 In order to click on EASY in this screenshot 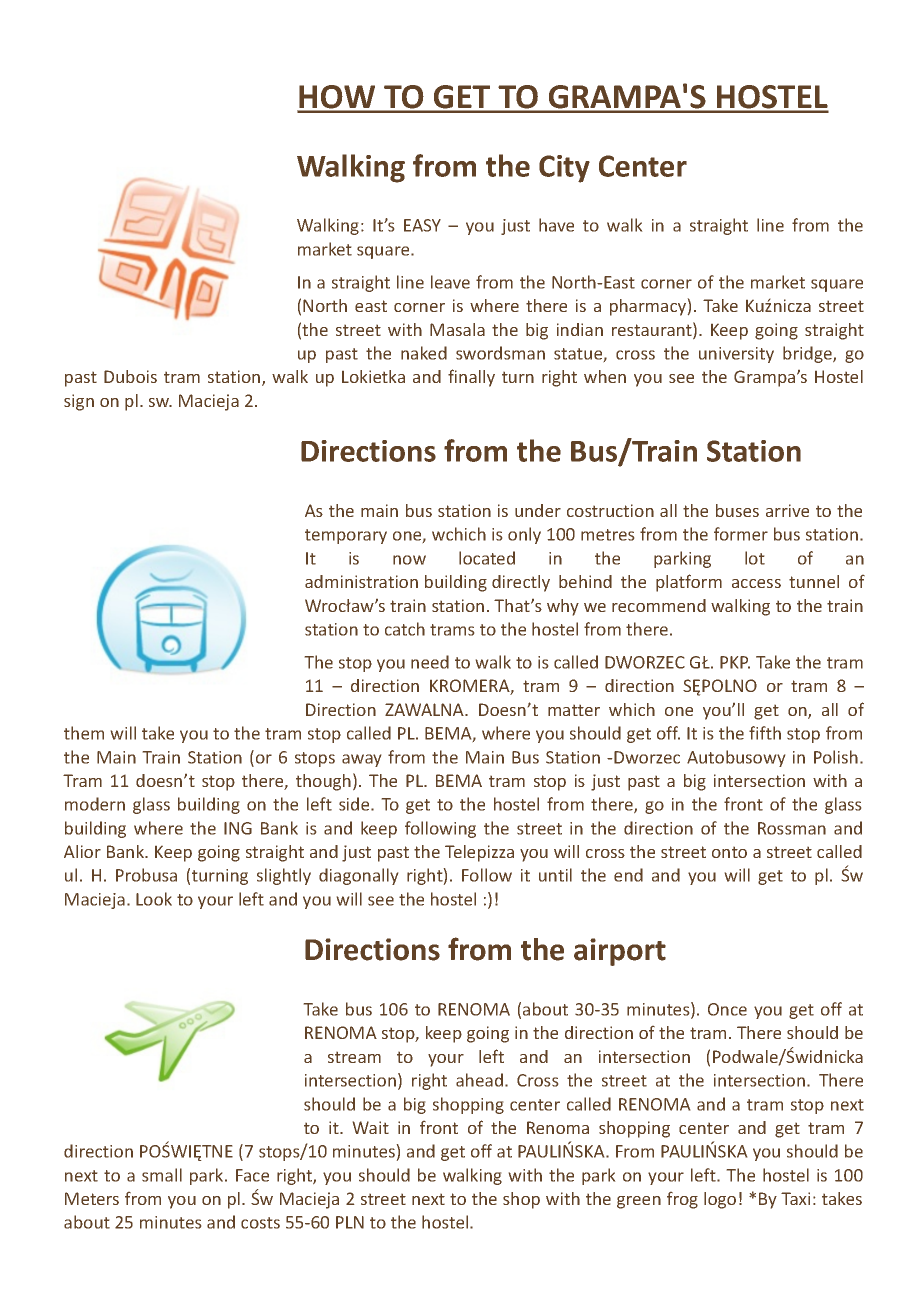, I will do `click(422, 225)`.
